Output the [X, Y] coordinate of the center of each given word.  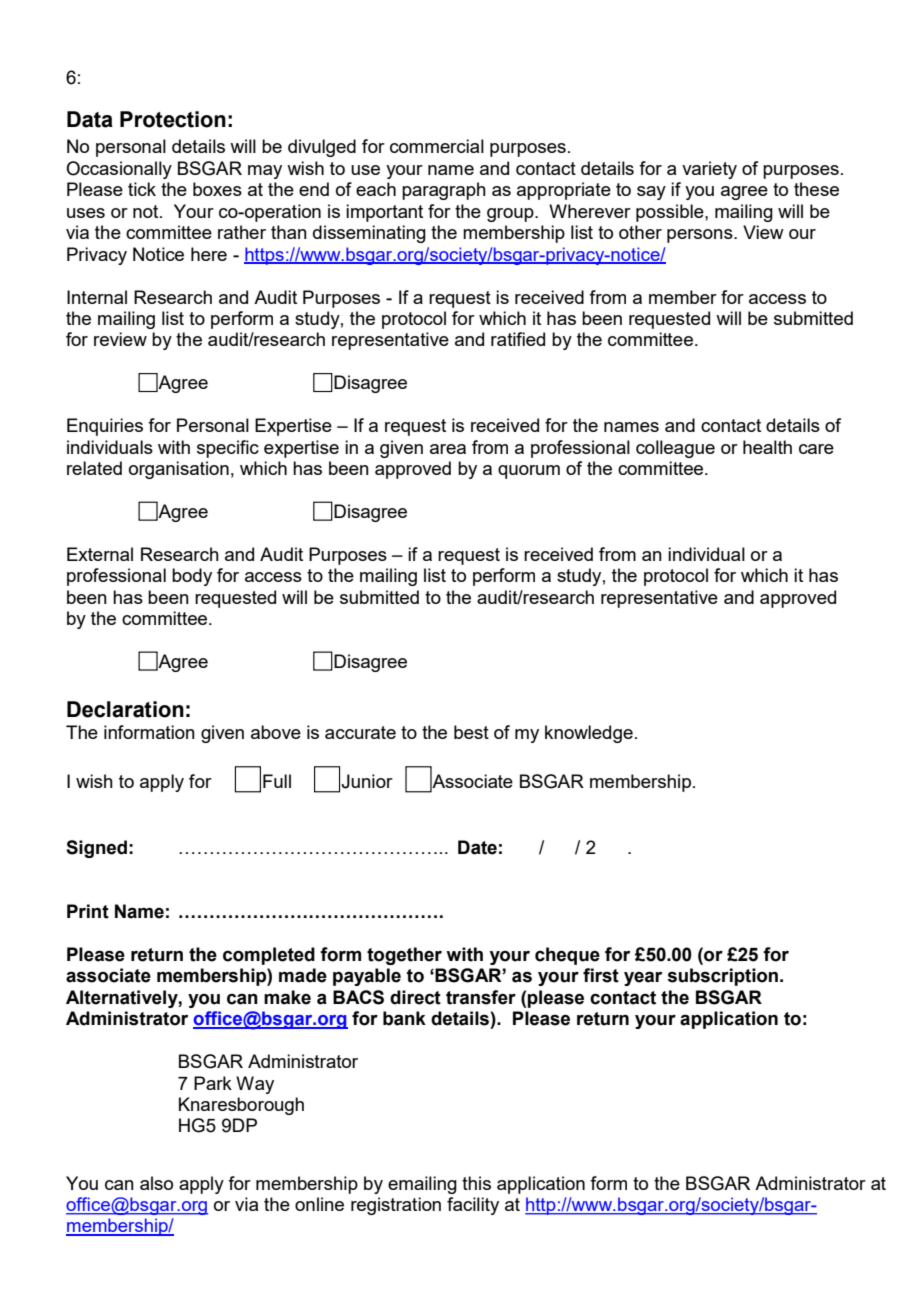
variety [709, 170]
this [476, 1183]
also [156, 1183]
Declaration [125, 709]
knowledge [589, 734]
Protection [173, 119]
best [471, 732]
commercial [437, 146]
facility [473, 1206]
